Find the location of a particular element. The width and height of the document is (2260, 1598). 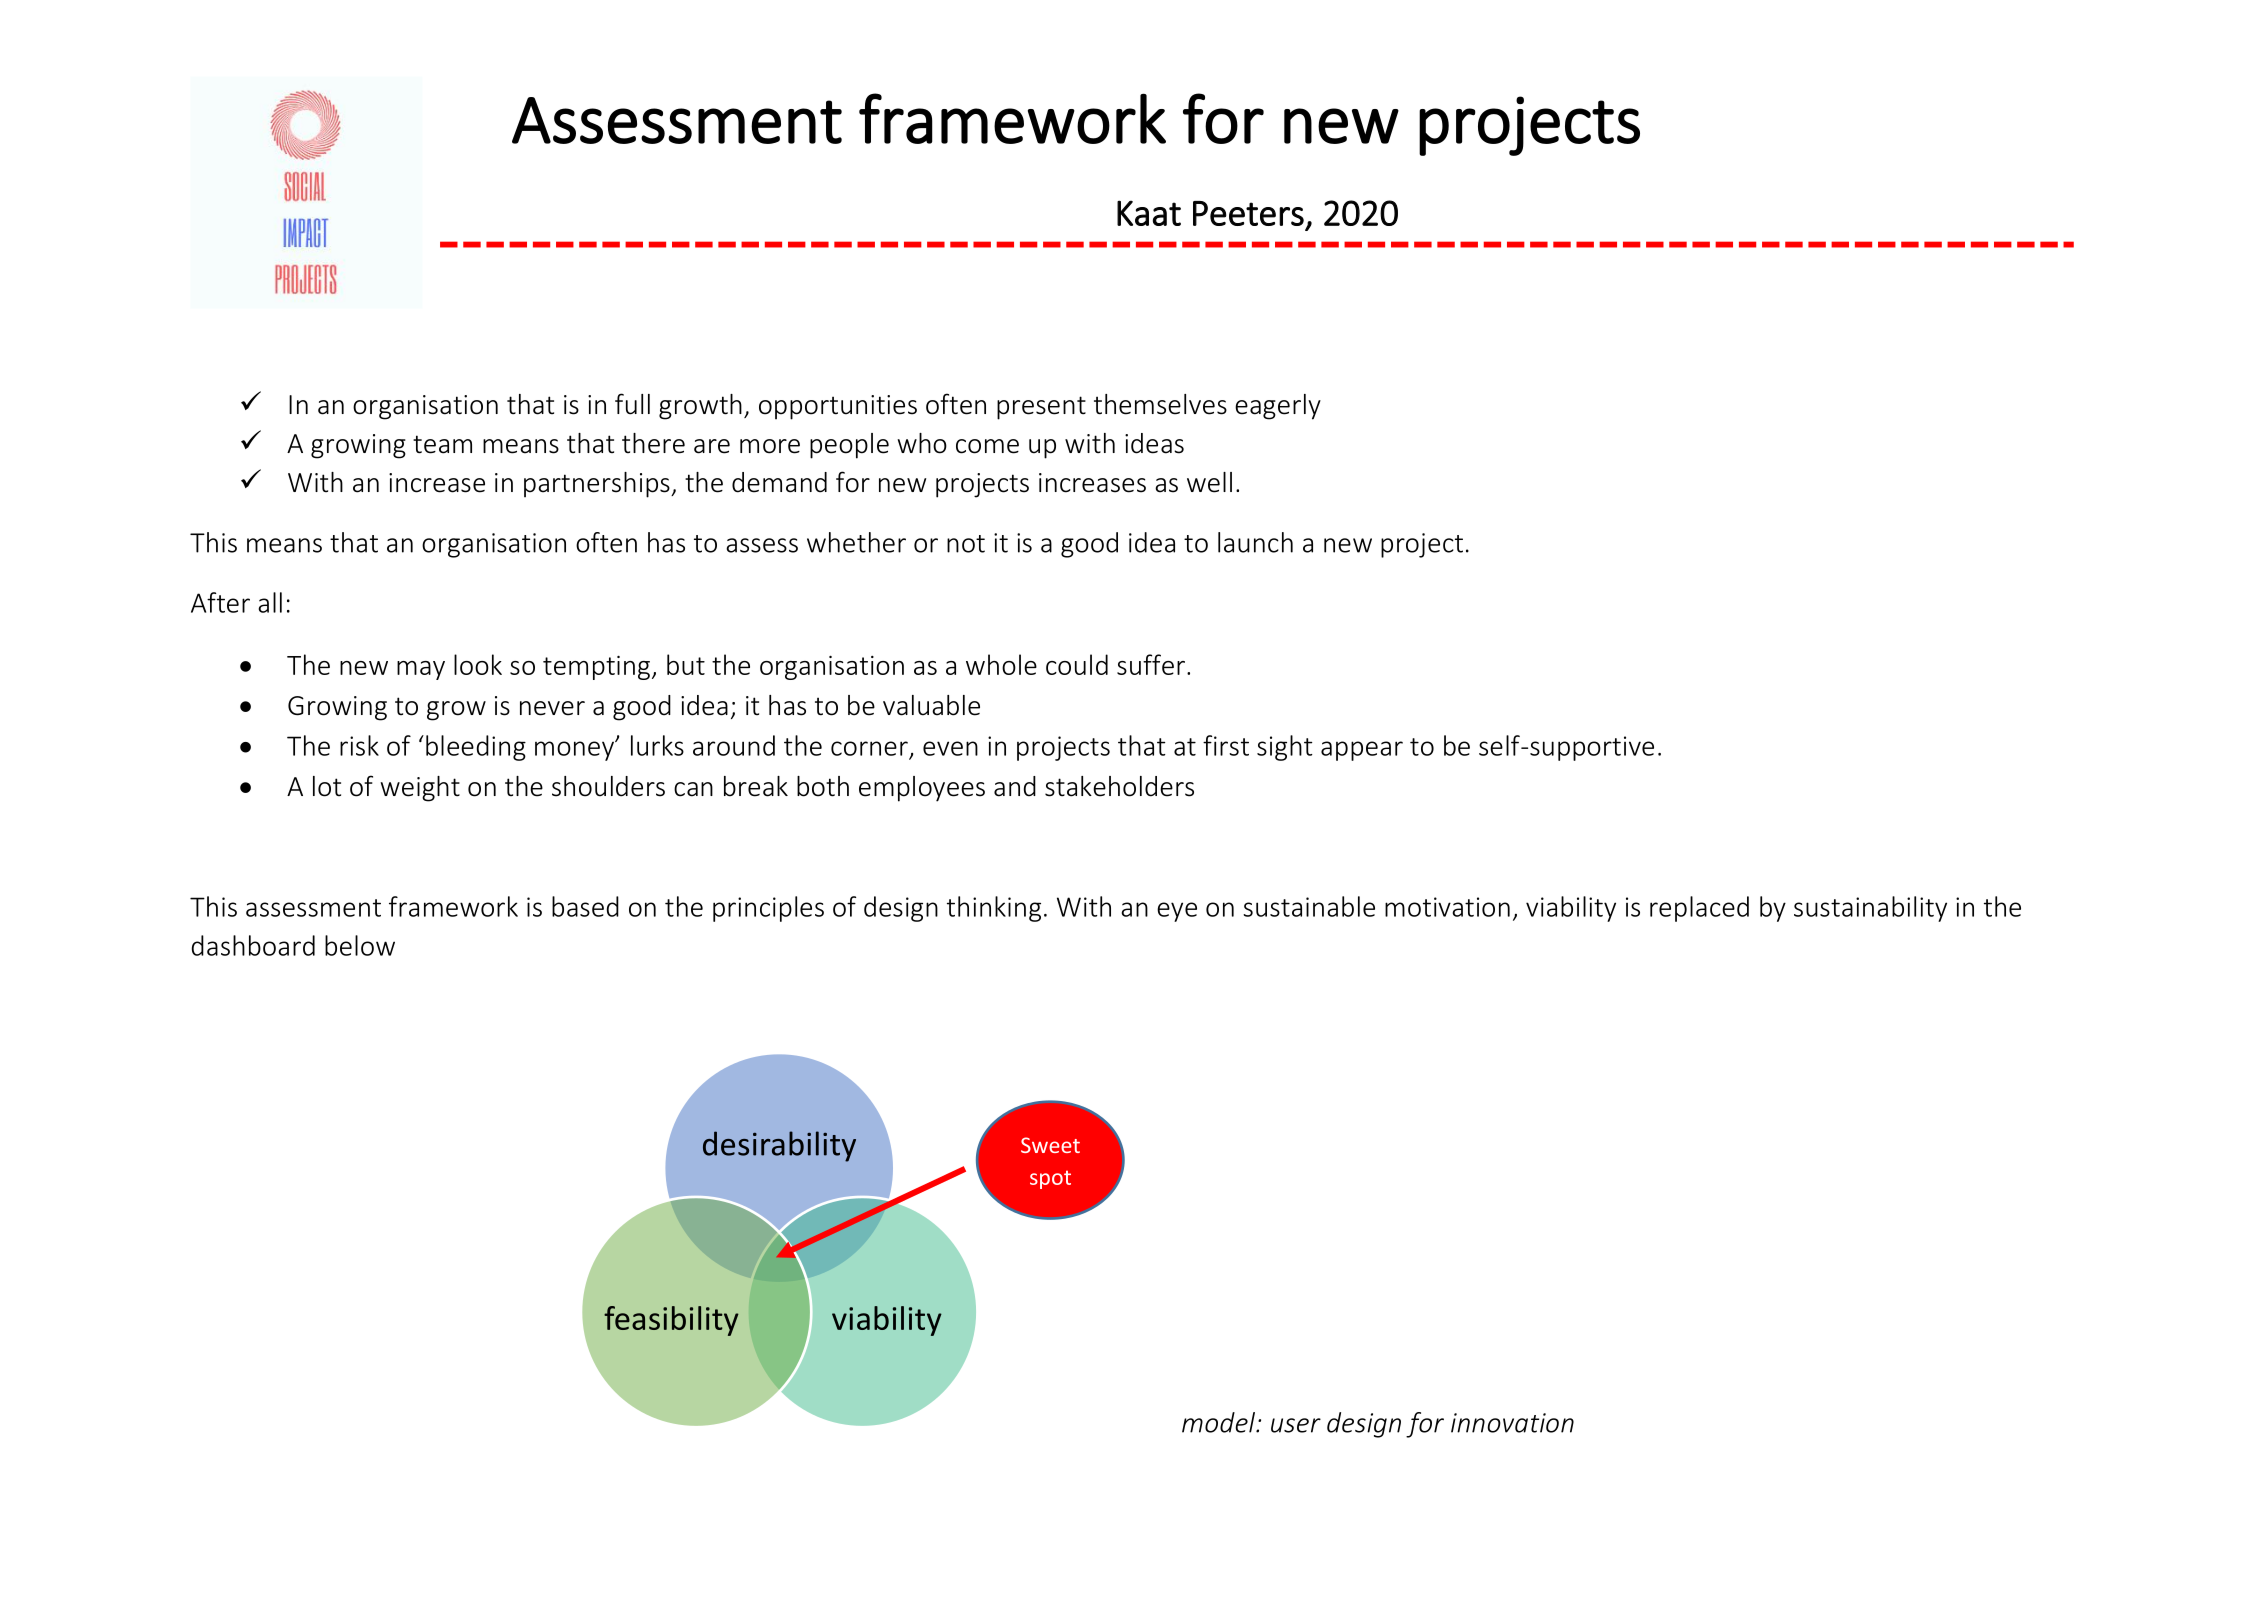

may is located at coordinates (421, 670).
